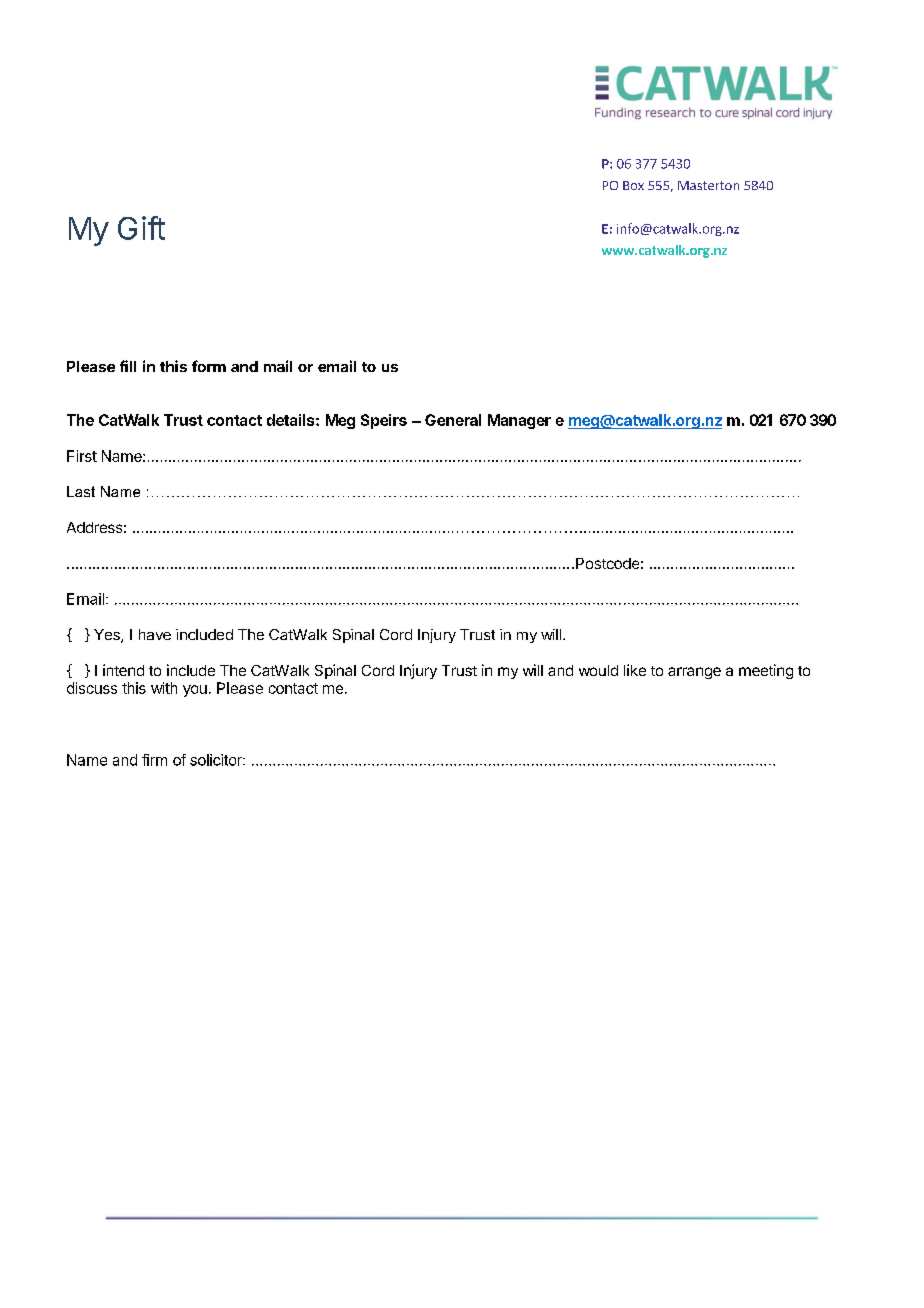 The height and width of the screenshot is (1308, 924). Describe the element at coordinates (209, 366) in the screenshot. I see `form` at that location.
